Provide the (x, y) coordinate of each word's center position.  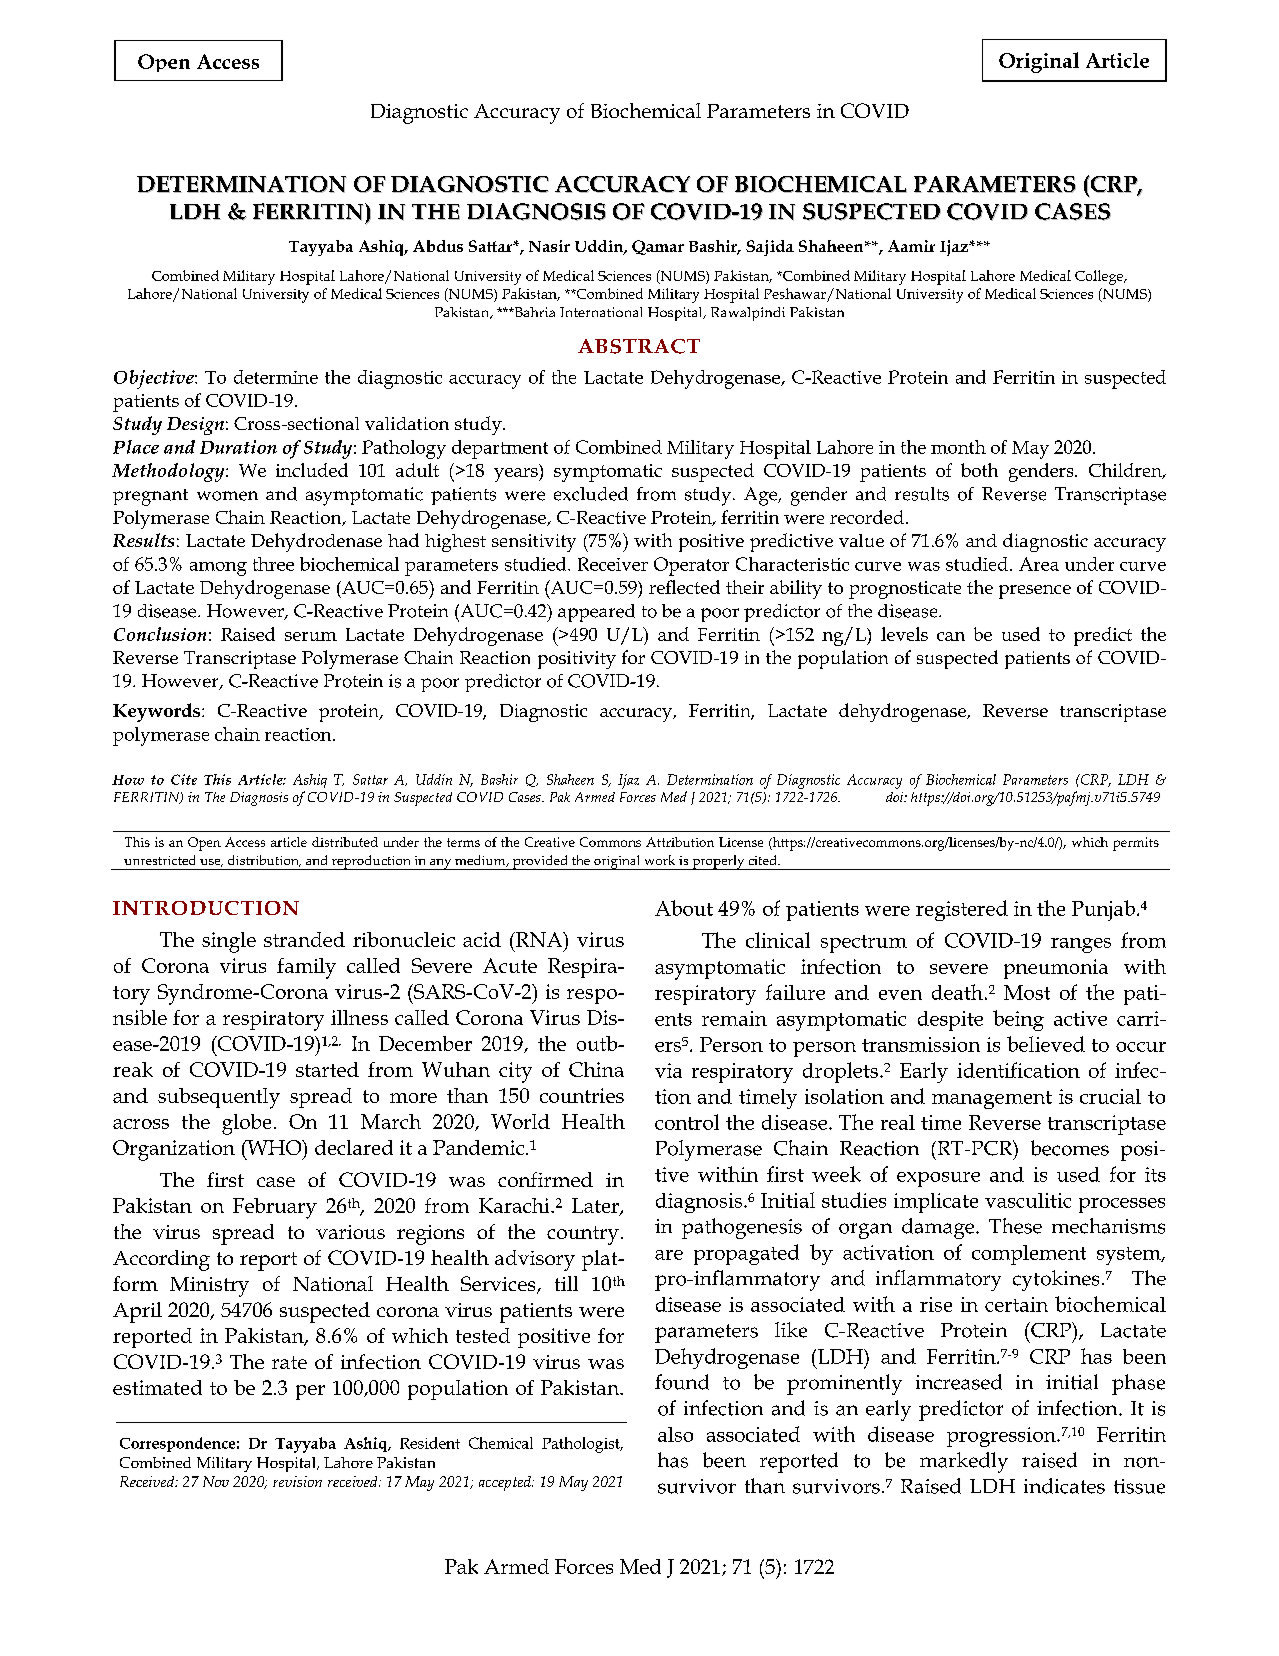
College (1100, 277)
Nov (216, 1481)
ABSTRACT (639, 346)
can (951, 636)
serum (311, 636)
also (675, 1434)
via (668, 1070)
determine (276, 377)
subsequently (219, 1098)
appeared (596, 613)
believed (1046, 1044)
